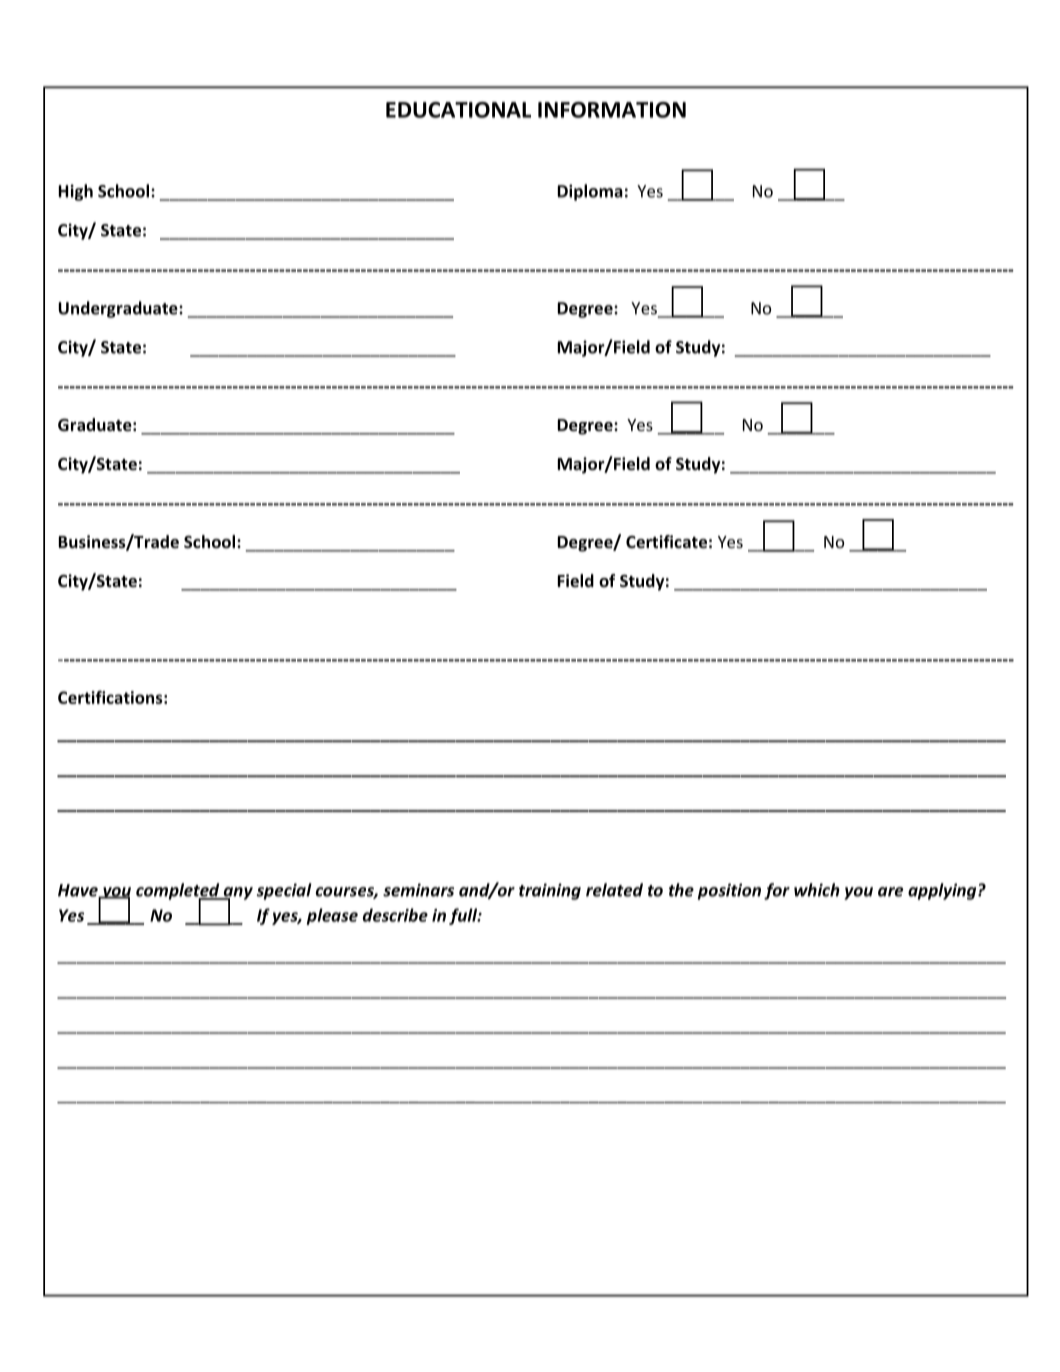 The image size is (1060, 1372). Describe the element at coordinates (612, 110) in the screenshot. I see `INFORMATION` at that location.
